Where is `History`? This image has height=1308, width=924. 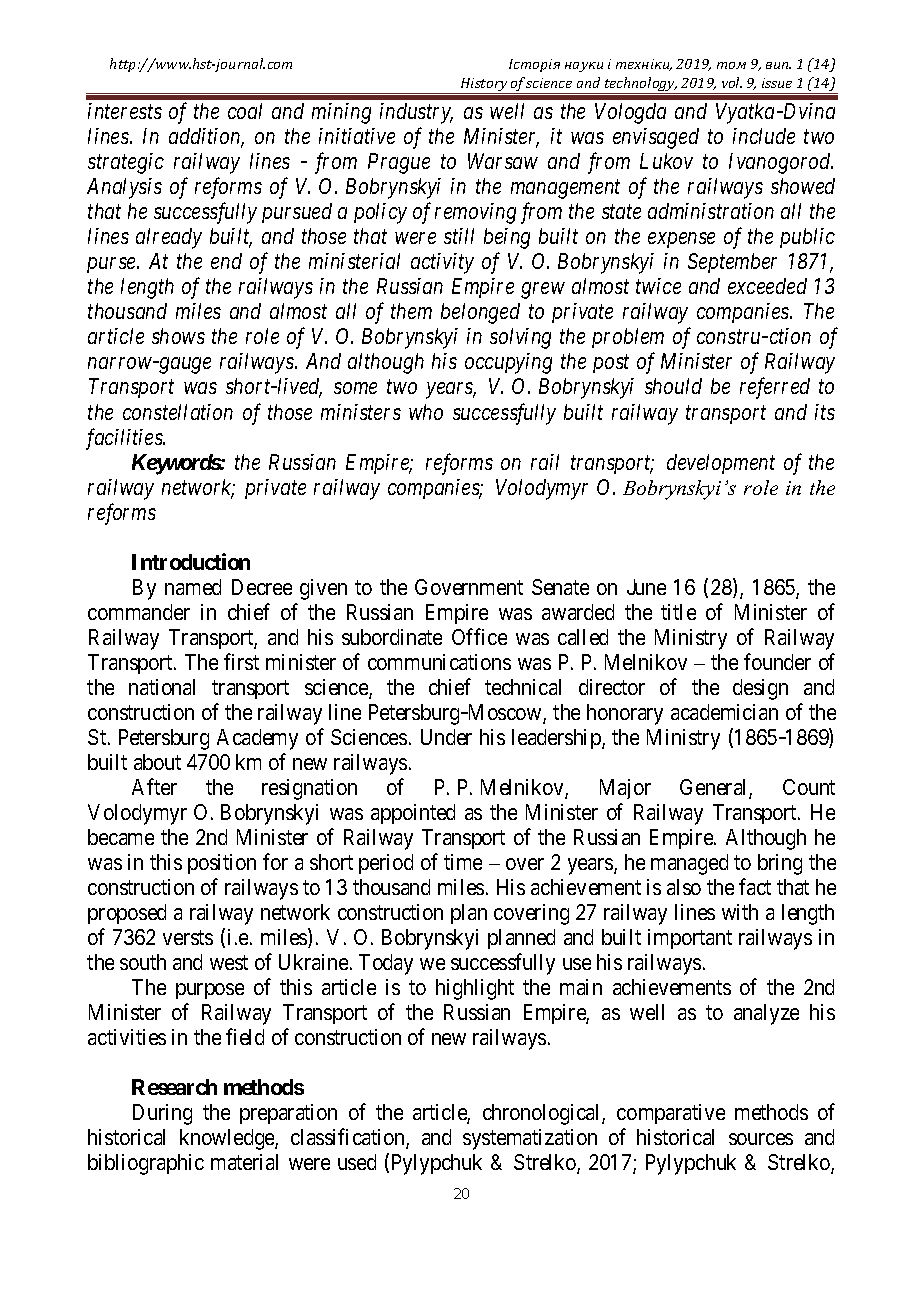
History is located at coordinates (484, 86).
